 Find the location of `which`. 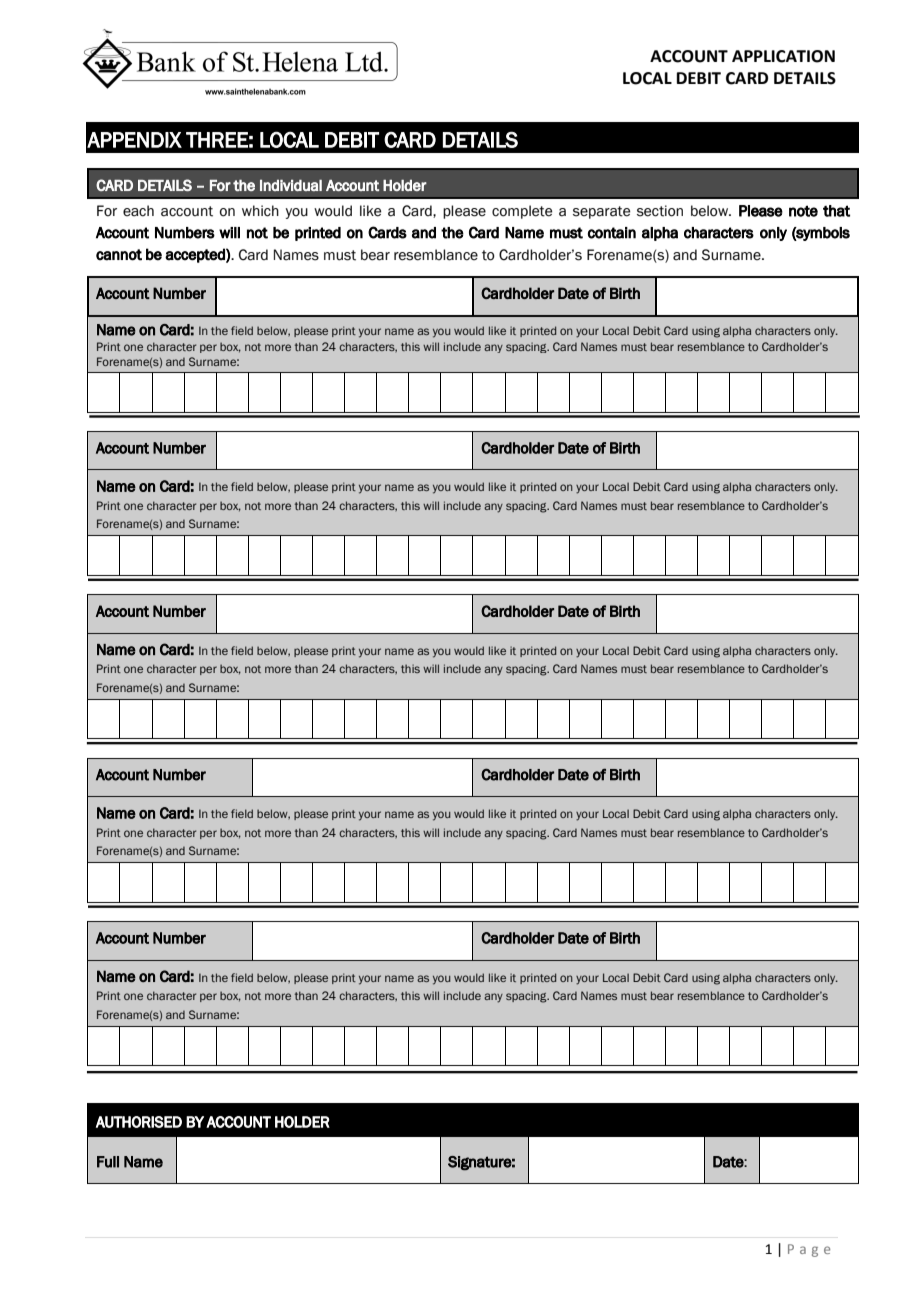

which is located at coordinates (260, 211).
